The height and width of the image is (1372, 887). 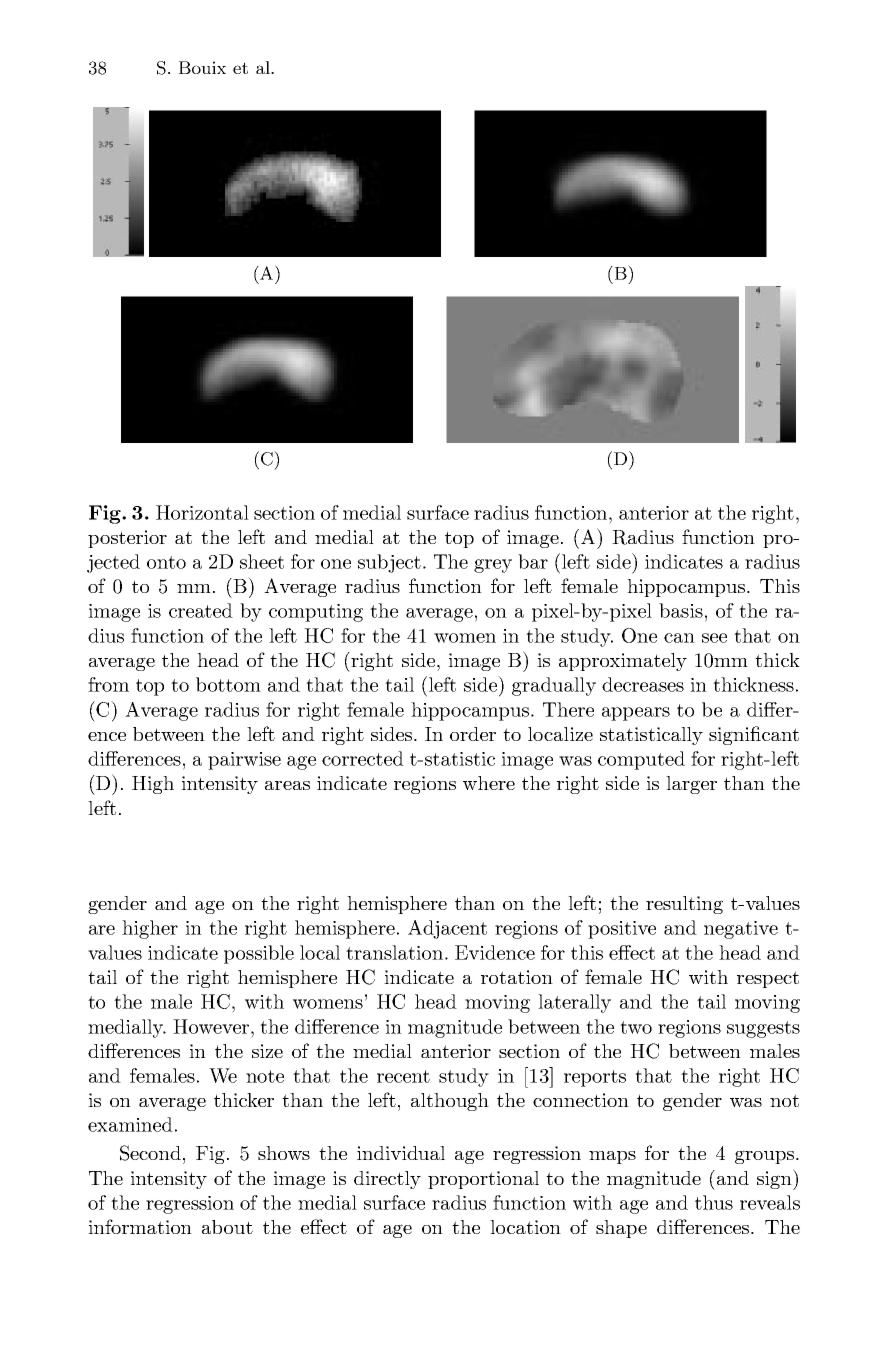 What do you see at coordinates (681, 610) in the image?
I see `basis` at bounding box center [681, 610].
